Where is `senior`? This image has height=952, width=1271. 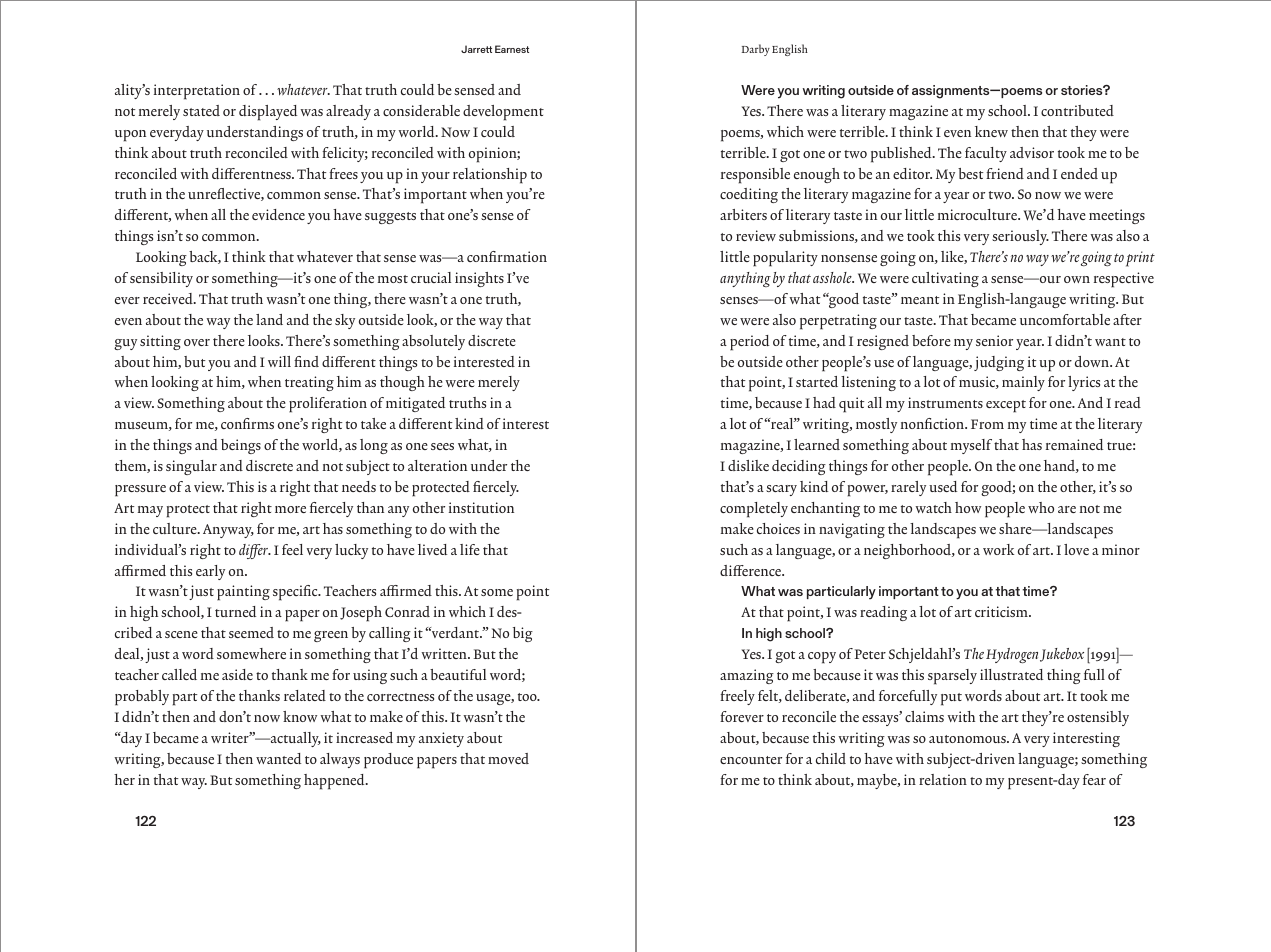
senior is located at coordinates (994, 340).
